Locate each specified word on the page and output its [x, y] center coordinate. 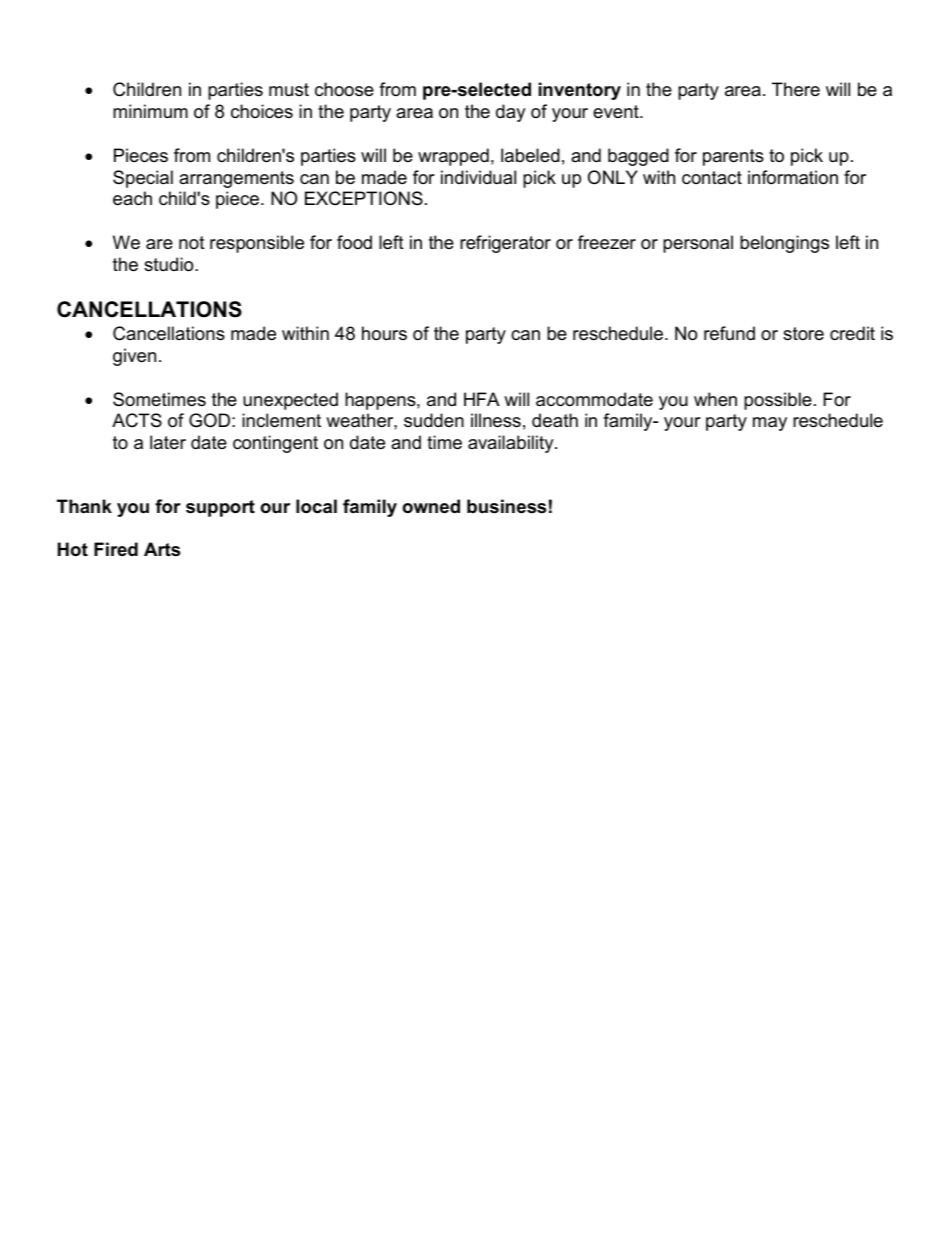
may [770, 424]
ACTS [137, 420]
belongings [784, 244]
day [511, 113]
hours [384, 333]
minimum [150, 111]
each [132, 198]
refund [729, 333]
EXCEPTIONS [364, 198]
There [796, 89]
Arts [162, 549]
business [506, 506]
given [134, 357]
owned [431, 506]
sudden [434, 420]
